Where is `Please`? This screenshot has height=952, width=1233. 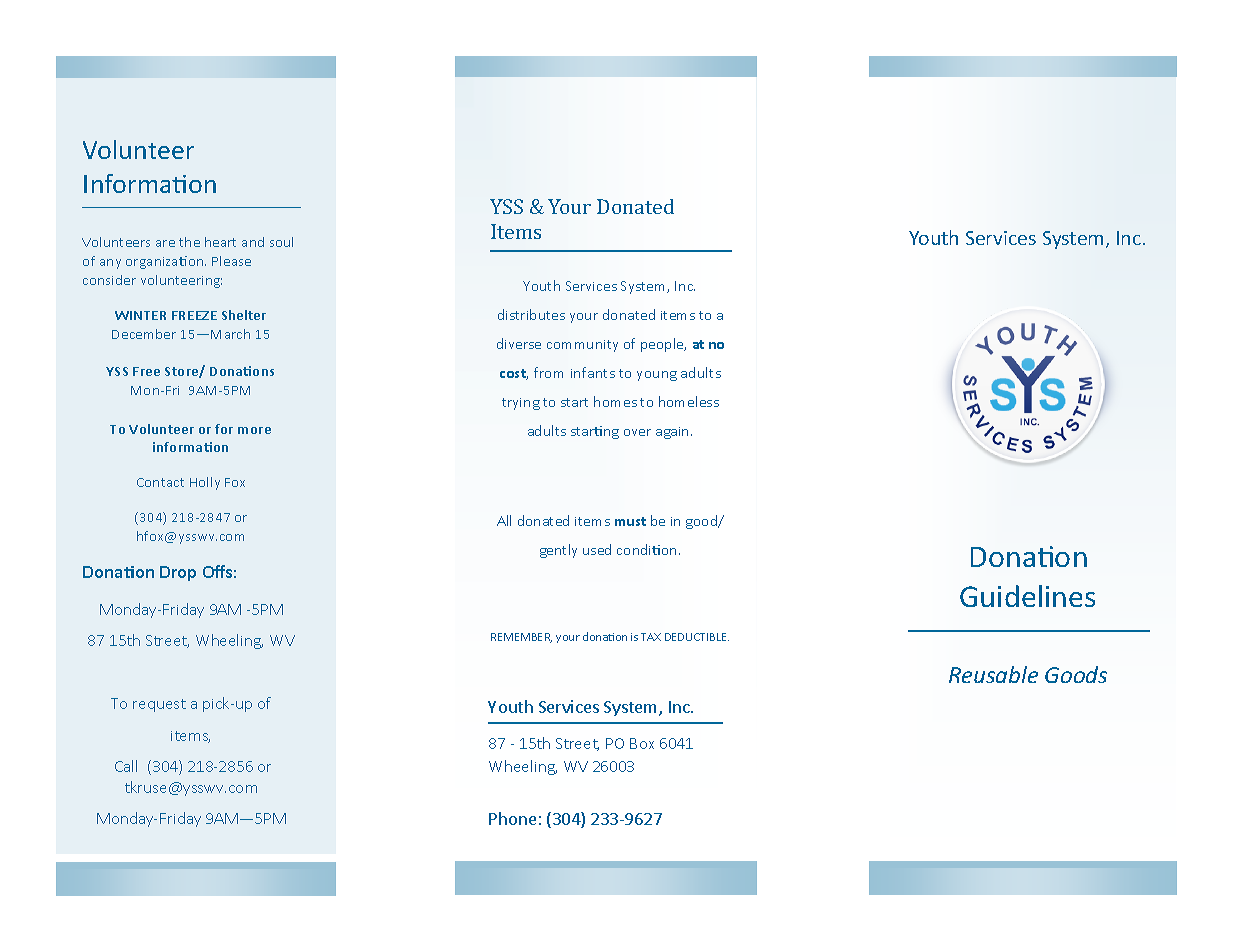 Please is located at coordinates (231, 261).
